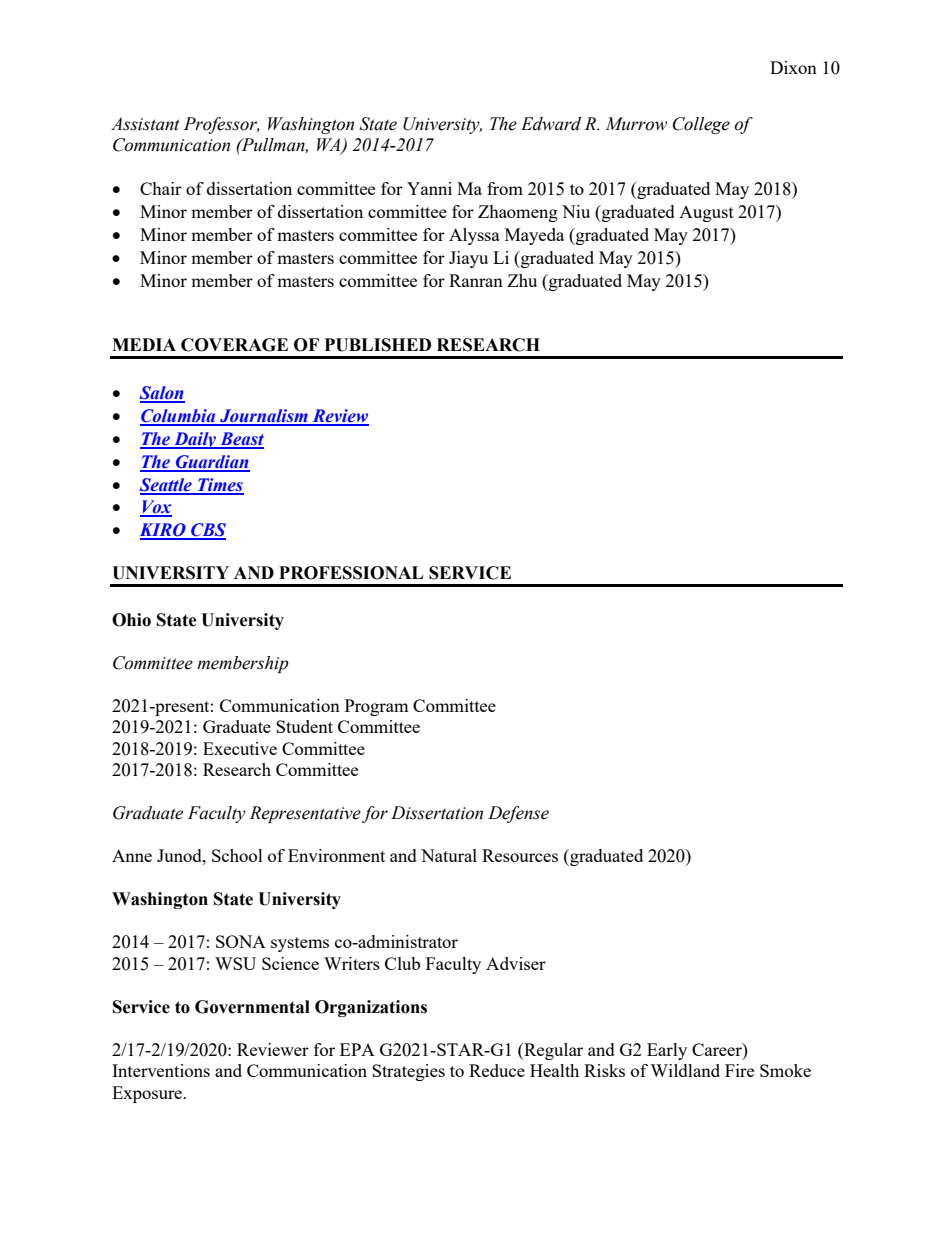  Describe the element at coordinates (701, 125) in the screenshot. I see `College` at that location.
